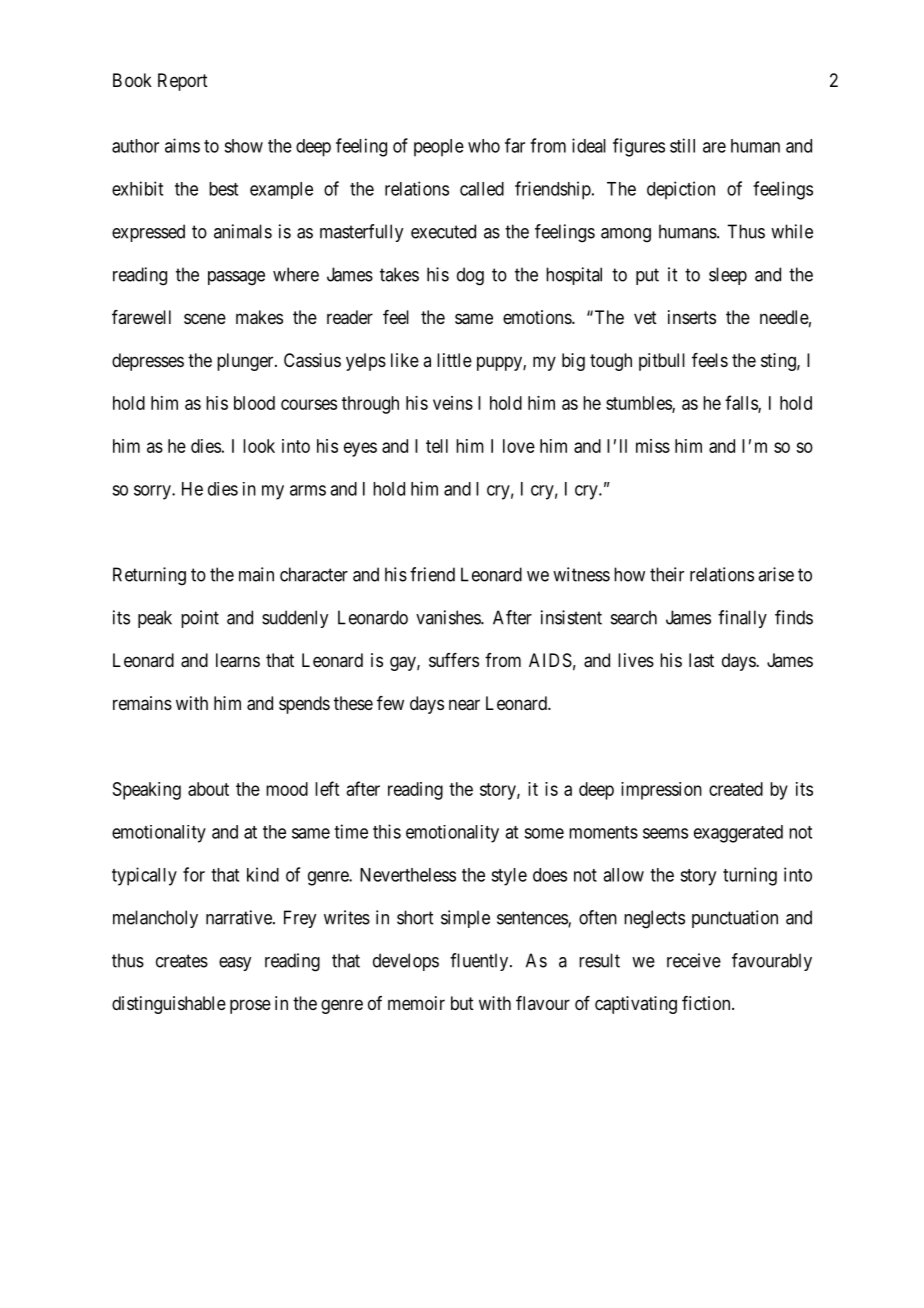  Describe the element at coordinates (667, 574) in the page. I see `their` at that location.
